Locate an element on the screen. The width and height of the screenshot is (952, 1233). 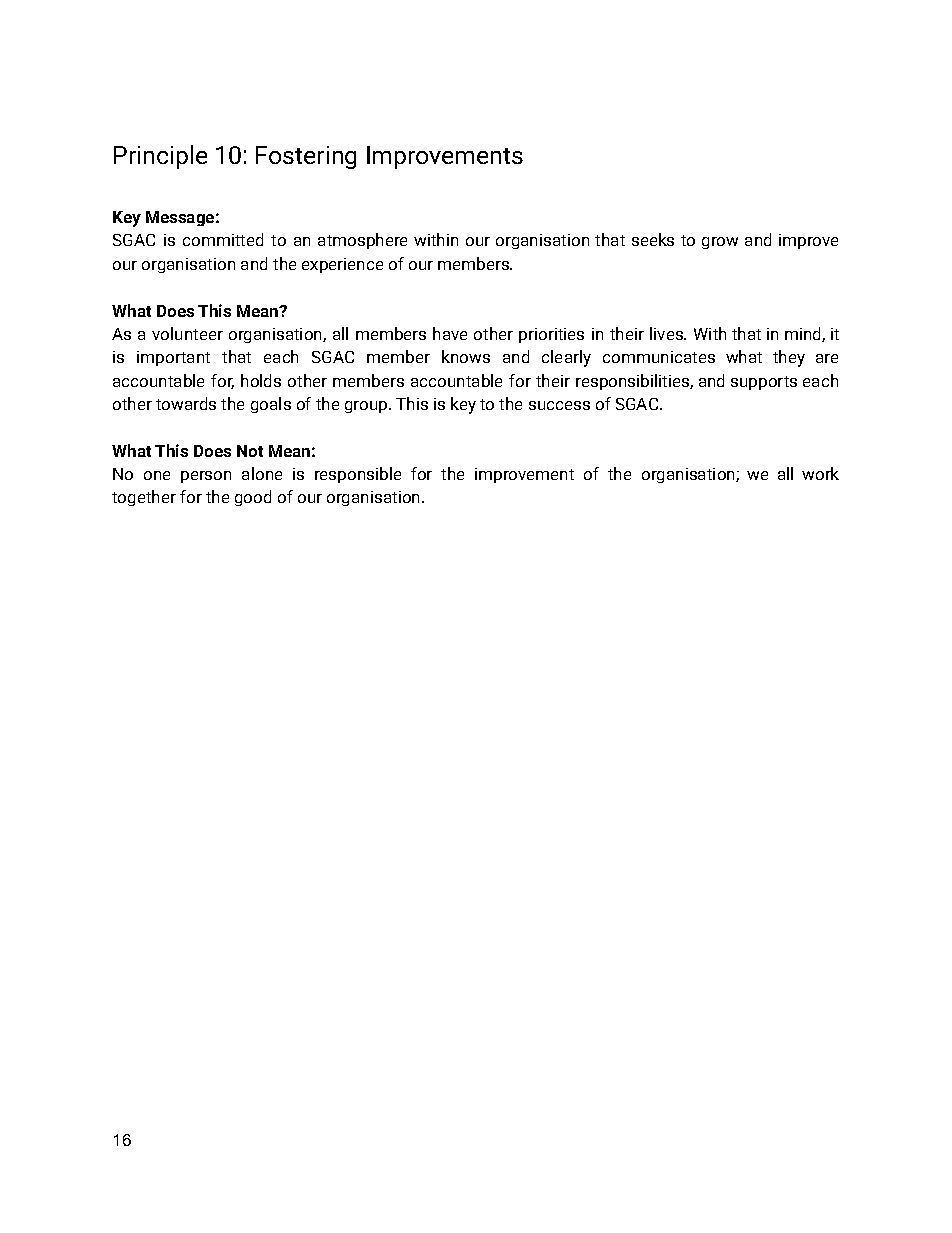
responsible is located at coordinates (358, 475).
